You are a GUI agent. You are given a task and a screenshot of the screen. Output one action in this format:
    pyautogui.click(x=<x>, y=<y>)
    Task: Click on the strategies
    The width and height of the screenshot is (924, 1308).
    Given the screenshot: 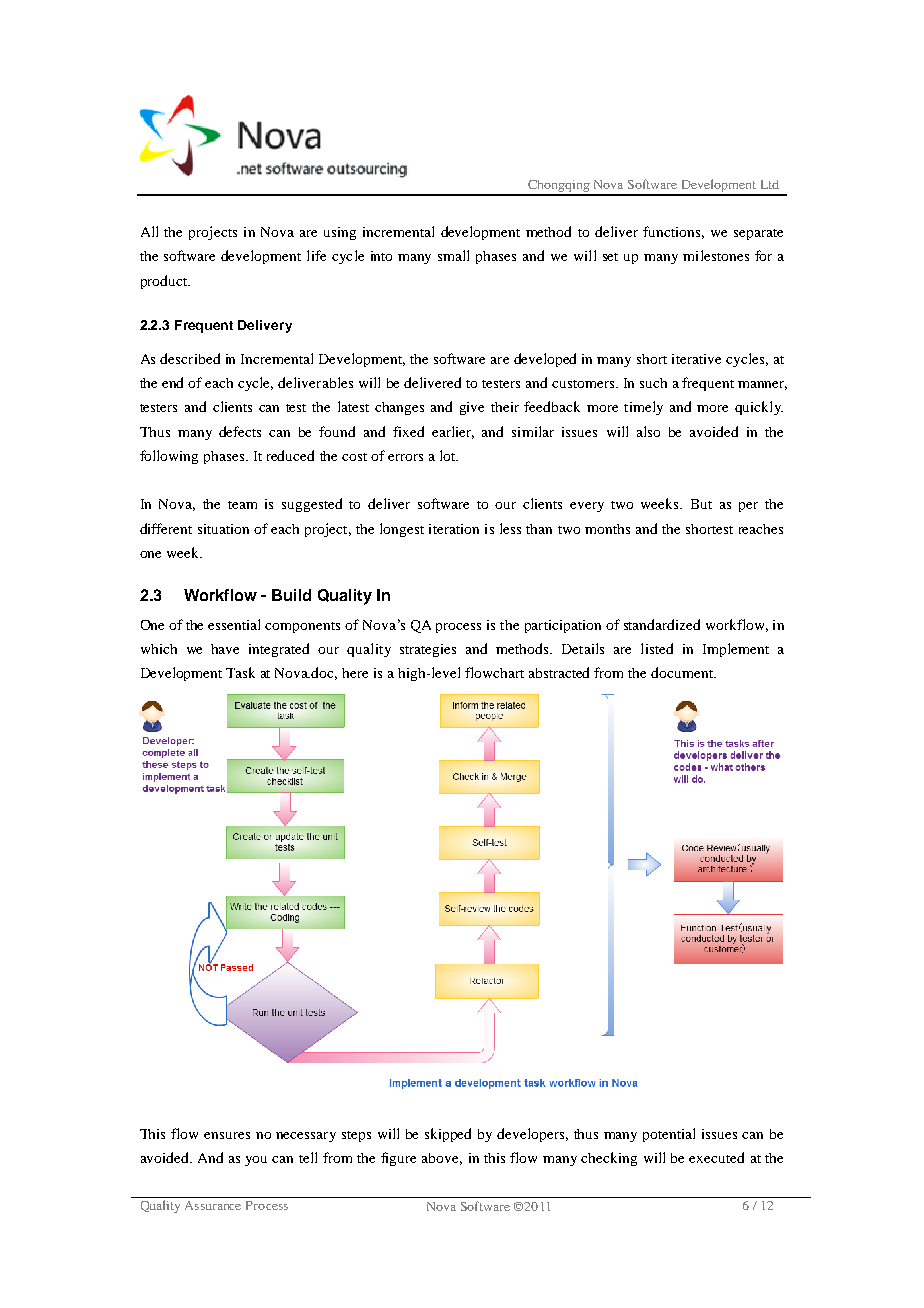 What is the action you would take?
    pyautogui.click(x=428, y=650)
